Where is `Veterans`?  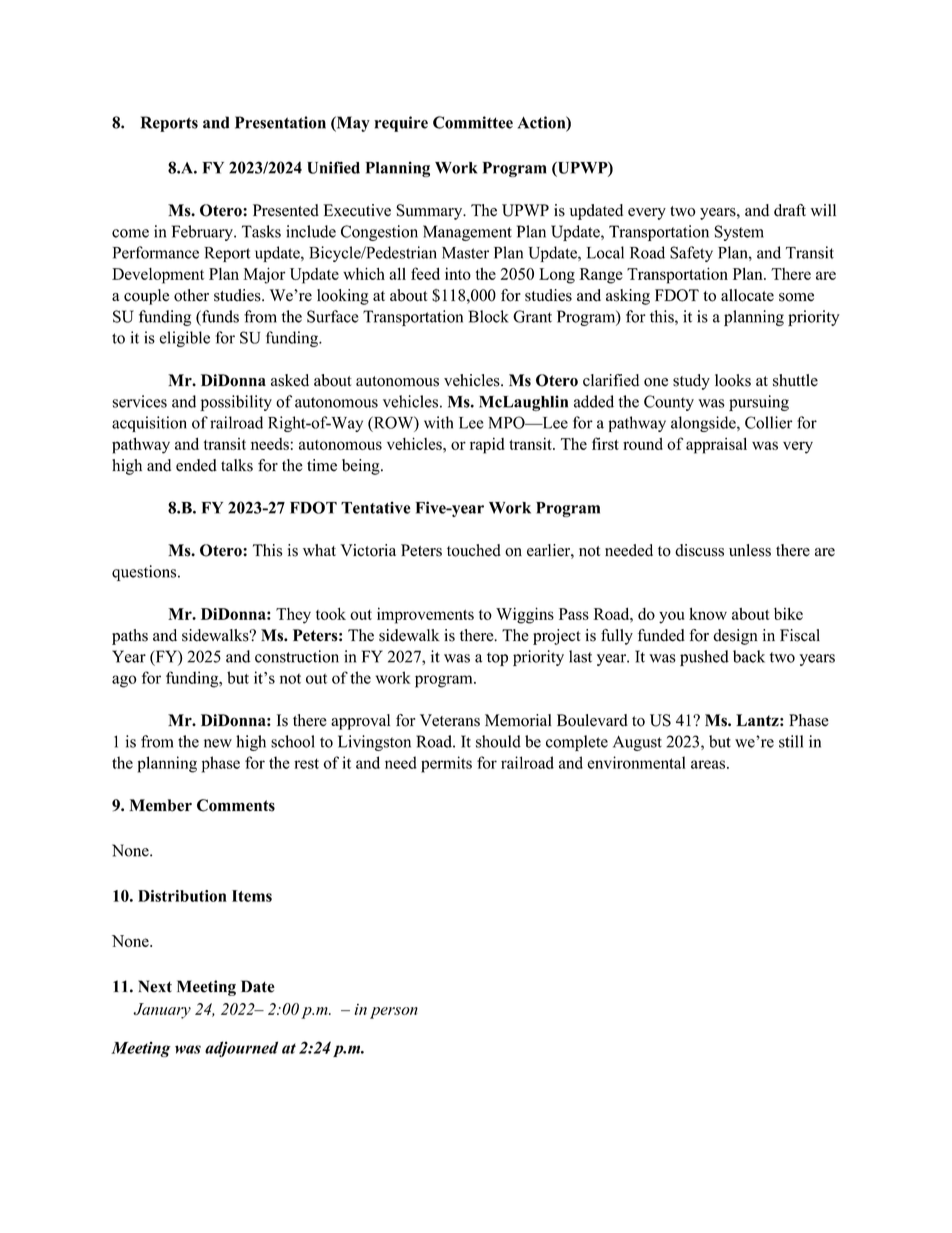
Veterans is located at coordinates (450, 720).
